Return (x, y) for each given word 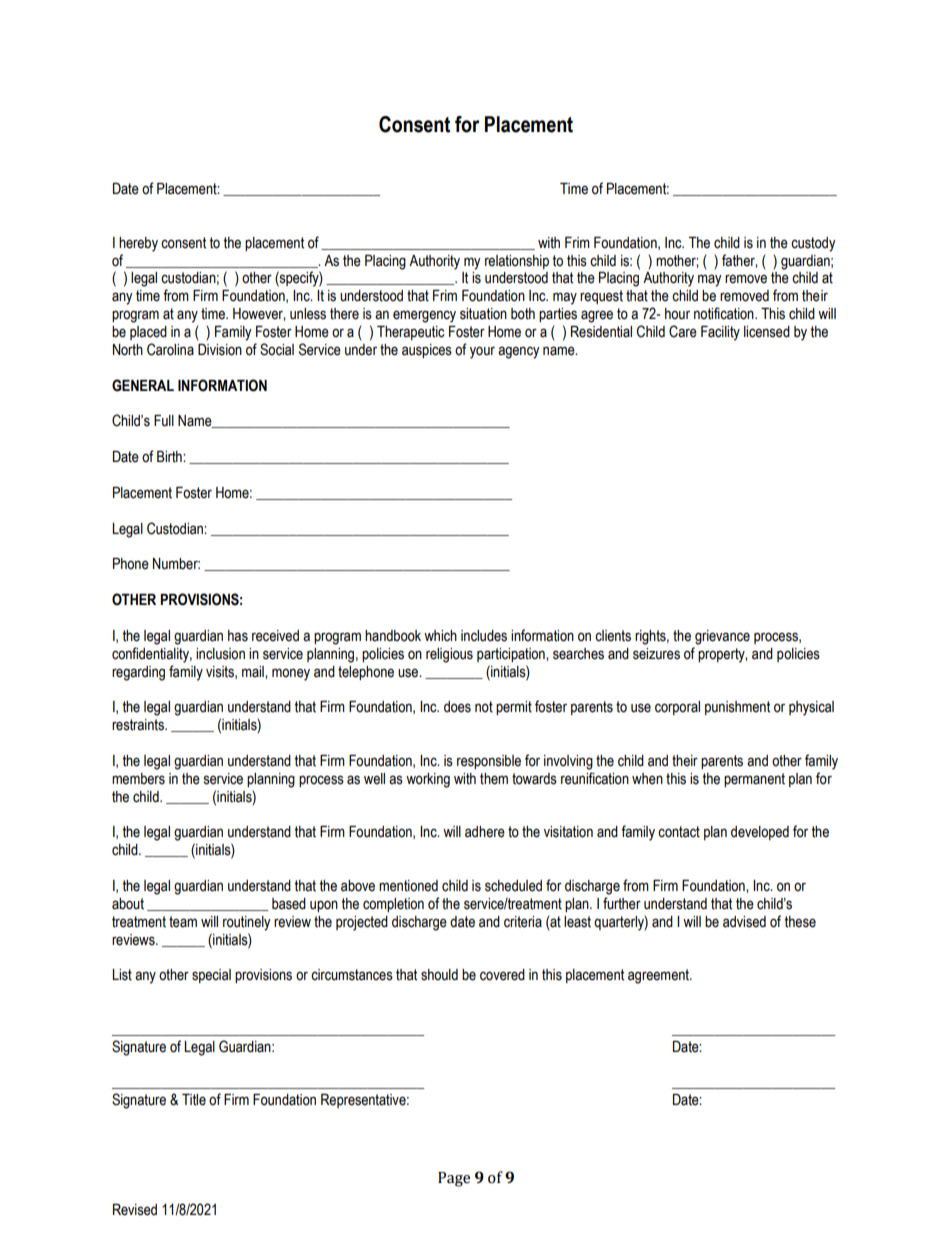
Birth (170, 457)
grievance (722, 637)
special (211, 976)
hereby (138, 244)
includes (484, 636)
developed (760, 833)
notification (725, 313)
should (439, 975)
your (482, 352)
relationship (517, 262)
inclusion (220, 654)
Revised (135, 1210)
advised (744, 922)
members (138, 779)
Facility (720, 333)
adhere (485, 832)
